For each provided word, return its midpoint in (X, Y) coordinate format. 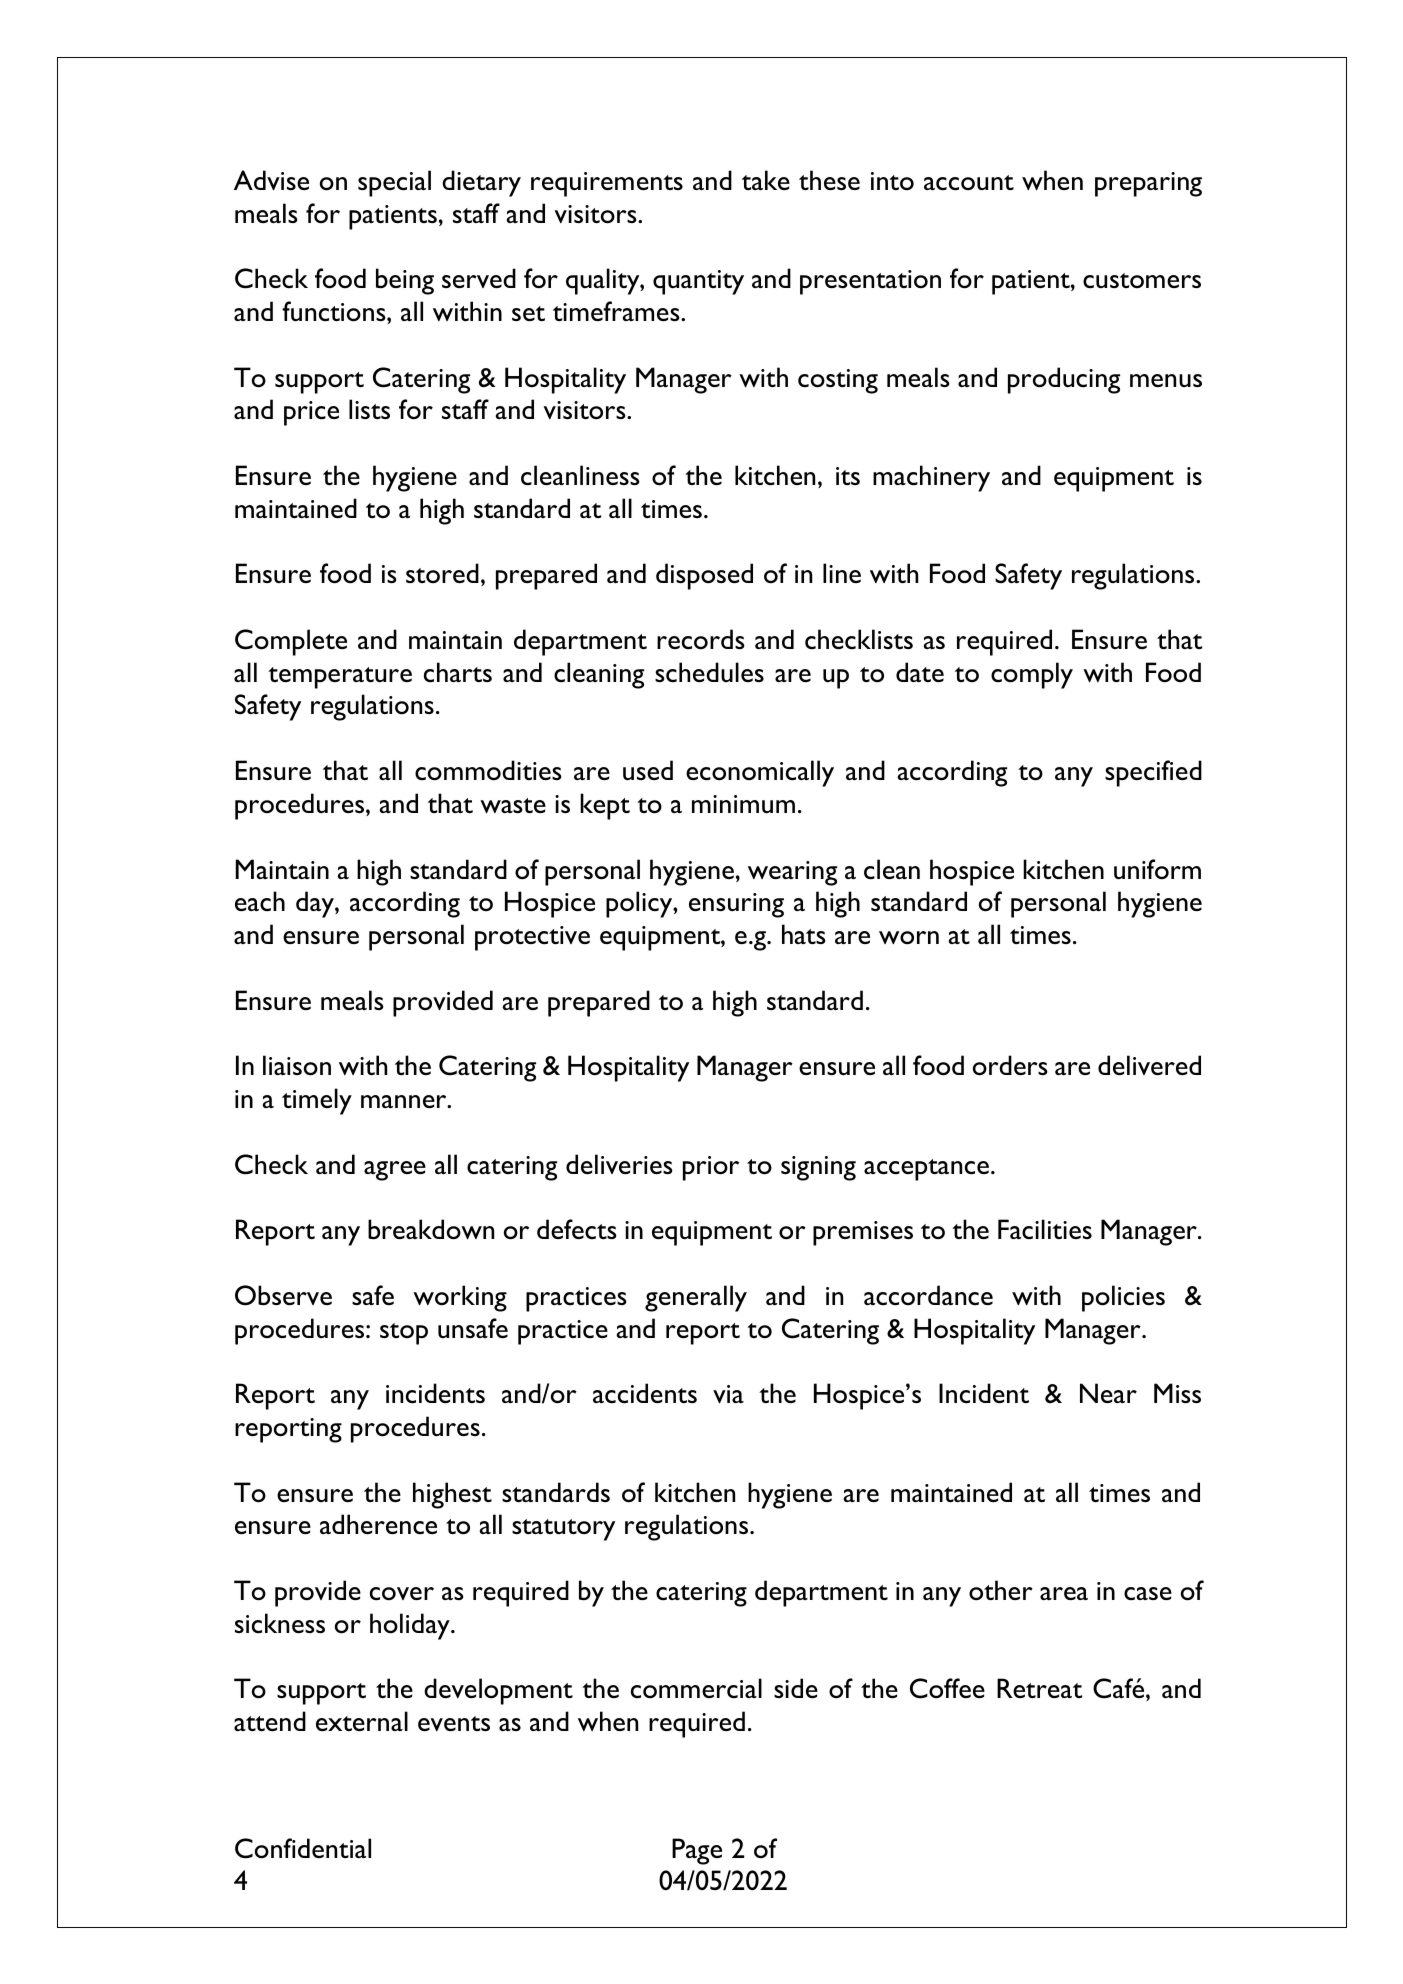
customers (1142, 280)
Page (697, 1851)
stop (404, 1334)
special (394, 183)
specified (1153, 773)
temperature (340, 678)
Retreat (1039, 1688)
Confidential (303, 1848)
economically (760, 773)
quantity (698, 282)
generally (696, 1298)
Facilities (1045, 1229)
